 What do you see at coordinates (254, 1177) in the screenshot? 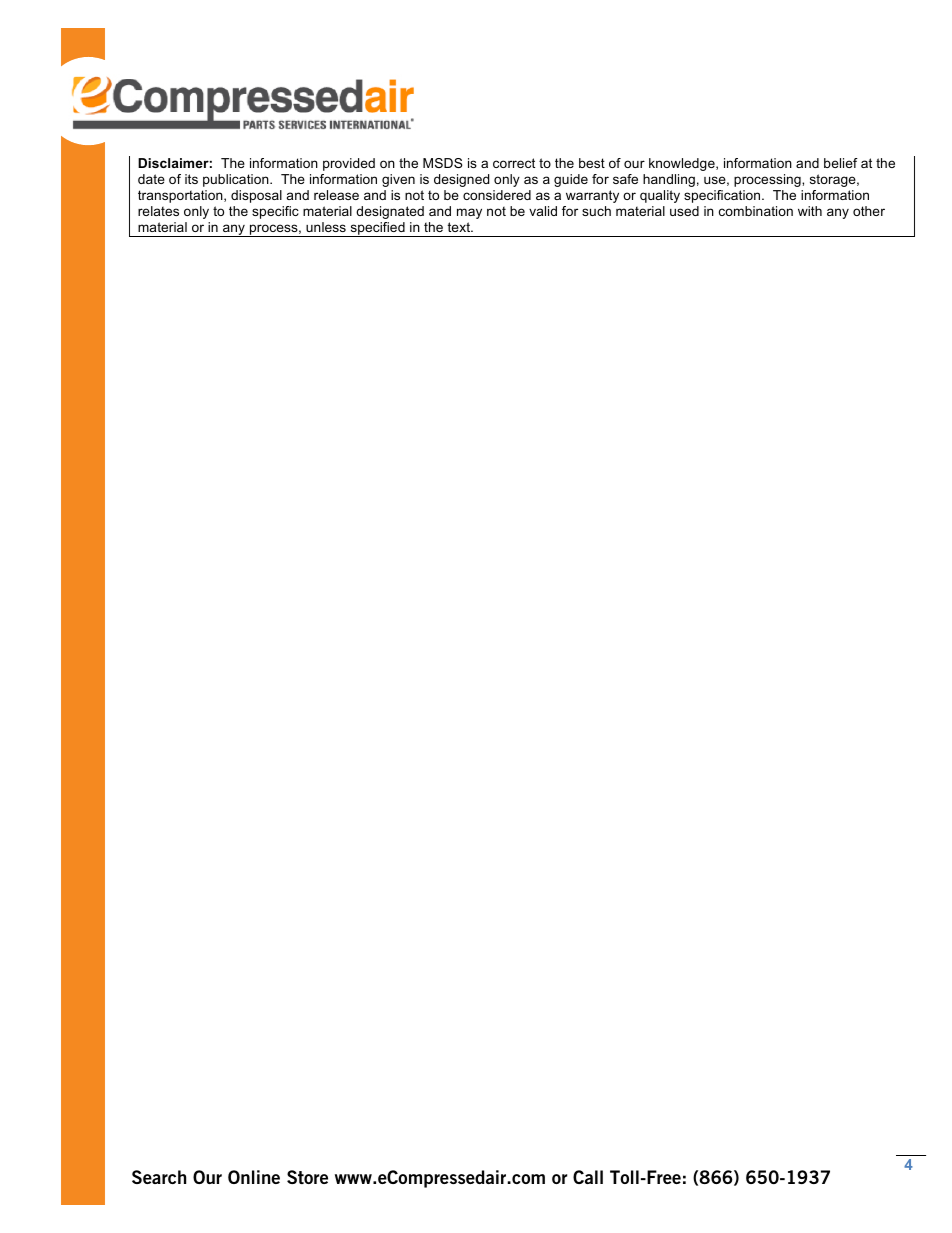
I see `Online` at bounding box center [254, 1177].
